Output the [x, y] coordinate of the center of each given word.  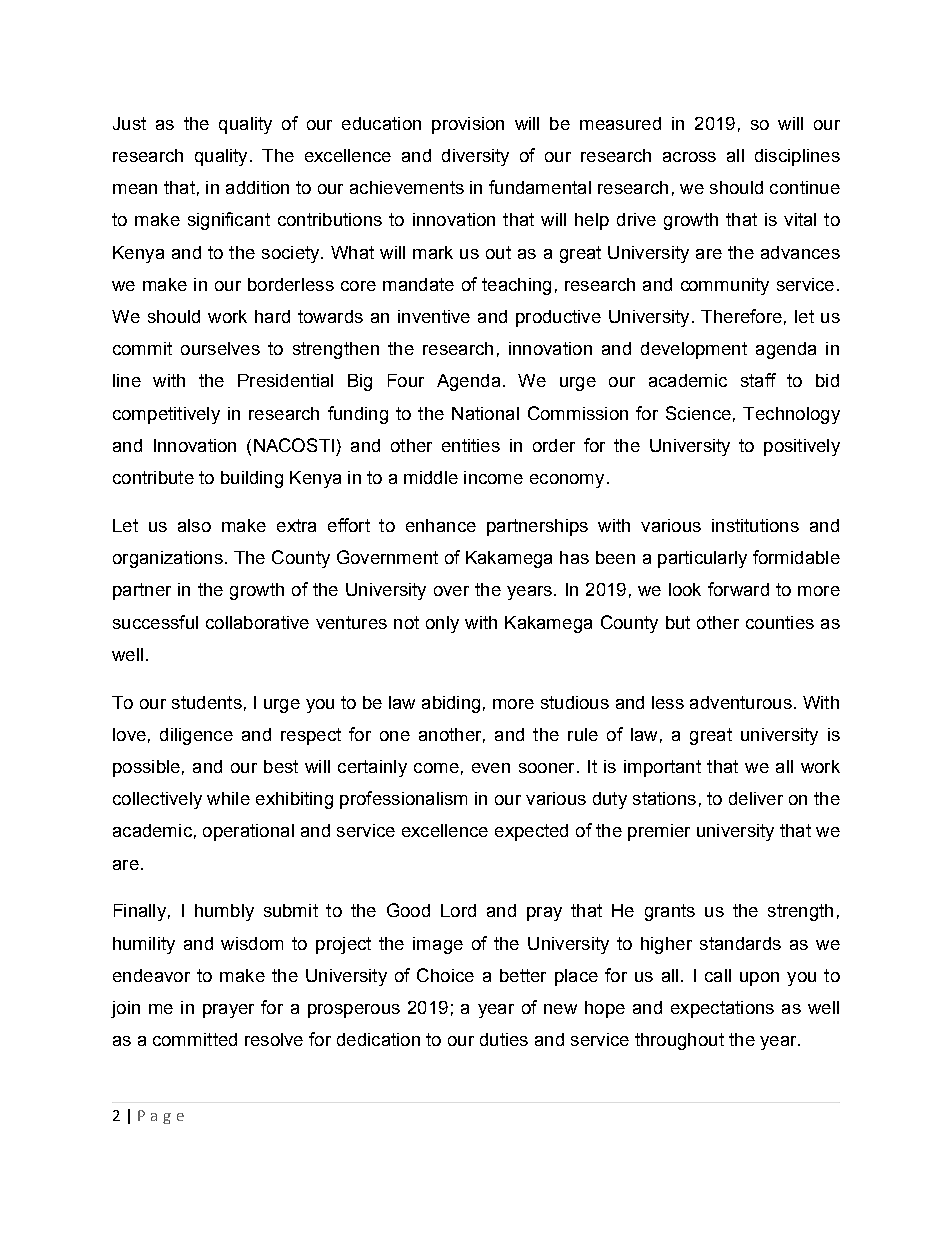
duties [504, 1039]
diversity [475, 157]
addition [257, 187]
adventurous [741, 702]
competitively [166, 415]
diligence [196, 736]
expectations [722, 1009]
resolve [274, 1039]
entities [471, 445]
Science [698, 413]
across [689, 157]
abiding [451, 704]
